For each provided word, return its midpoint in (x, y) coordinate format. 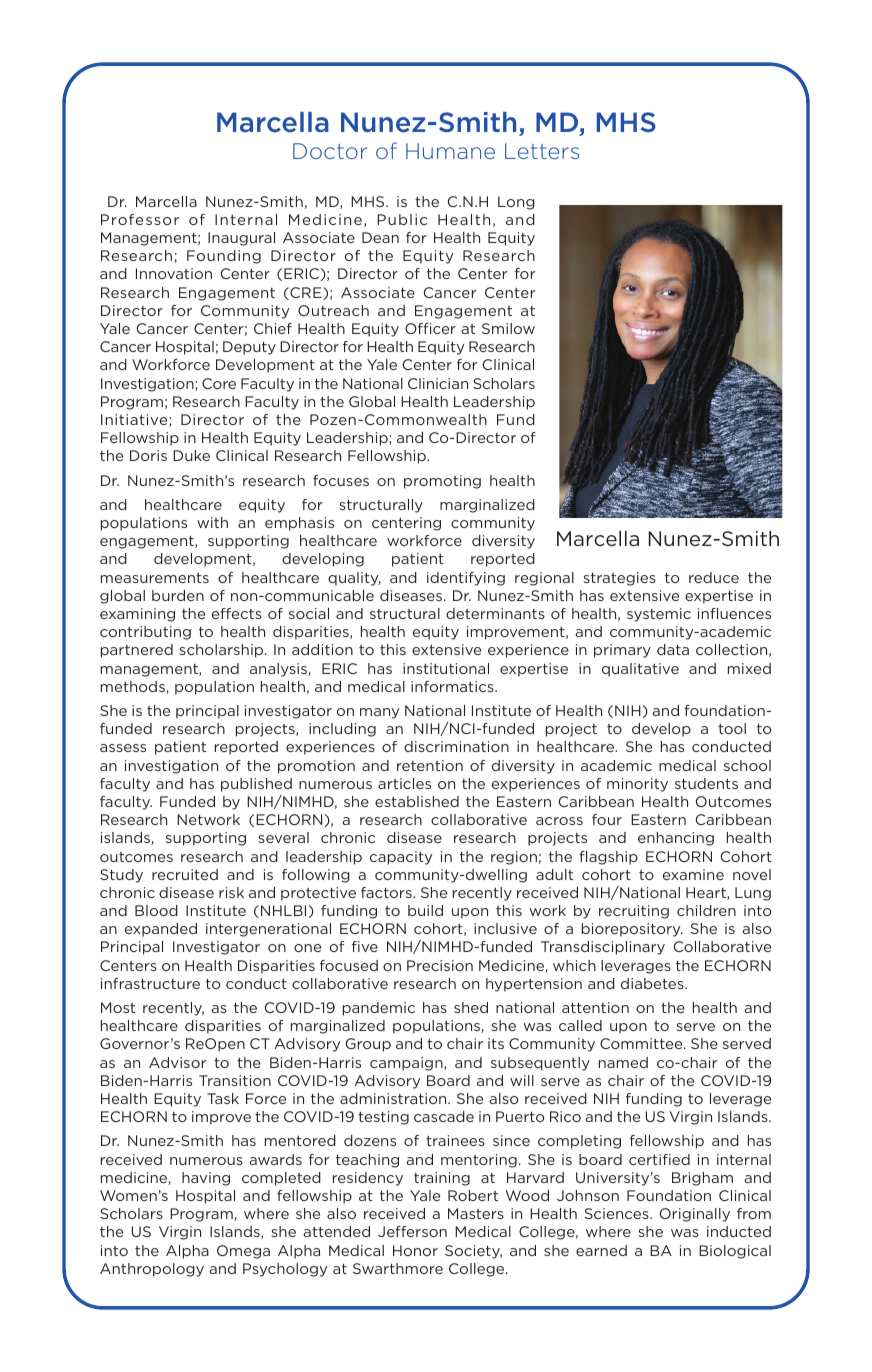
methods (134, 687)
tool (732, 728)
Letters (542, 151)
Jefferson (412, 1231)
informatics (453, 686)
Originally (695, 1215)
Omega (243, 1252)
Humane (450, 151)
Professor (140, 219)
